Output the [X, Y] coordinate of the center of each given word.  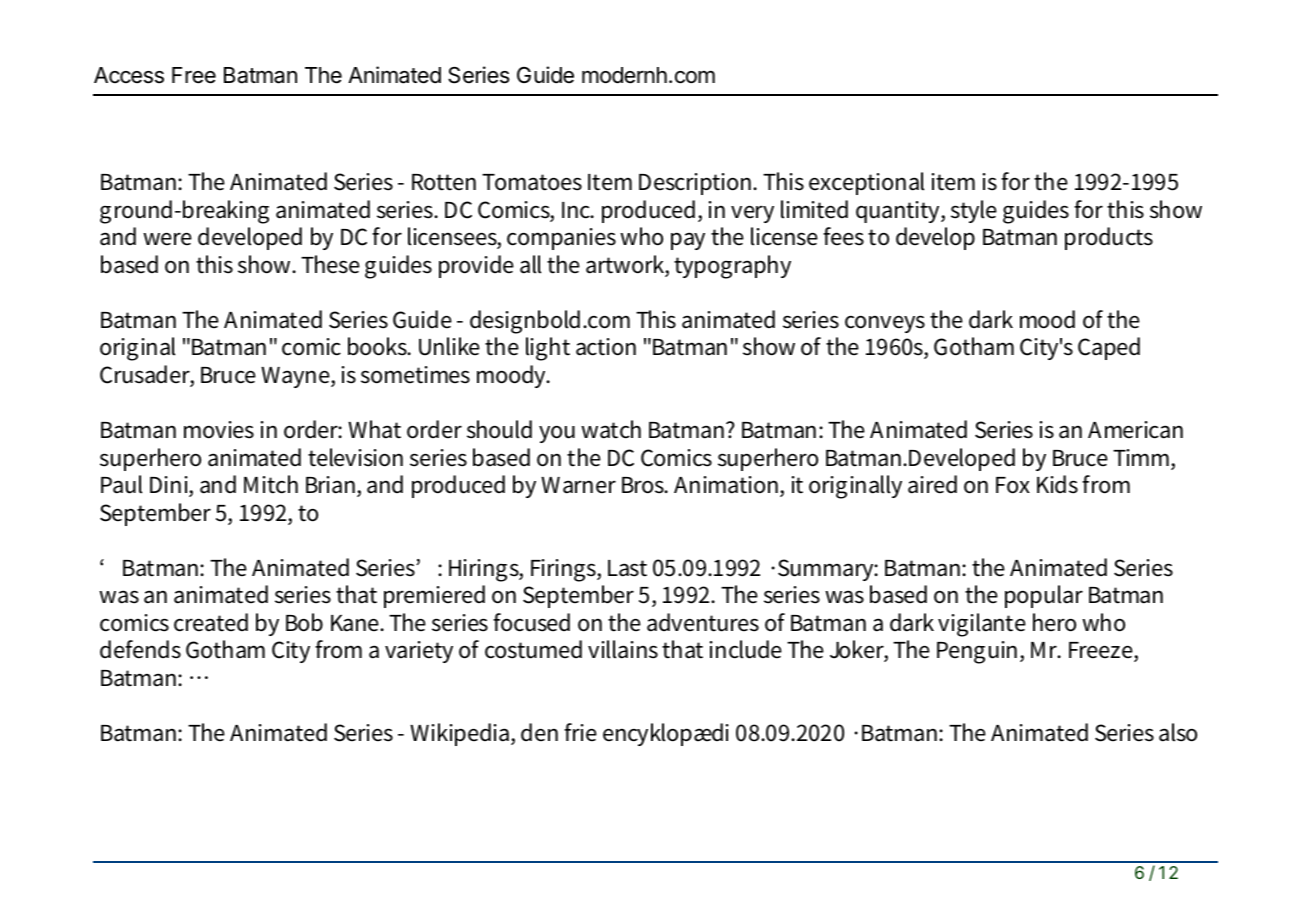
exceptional [866, 183]
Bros [644, 485]
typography [732, 267]
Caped [1109, 348]
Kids [1057, 484]
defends [140, 649]
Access [129, 75]
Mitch [271, 484]
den [539, 732]
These [330, 264]
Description [697, 184]
